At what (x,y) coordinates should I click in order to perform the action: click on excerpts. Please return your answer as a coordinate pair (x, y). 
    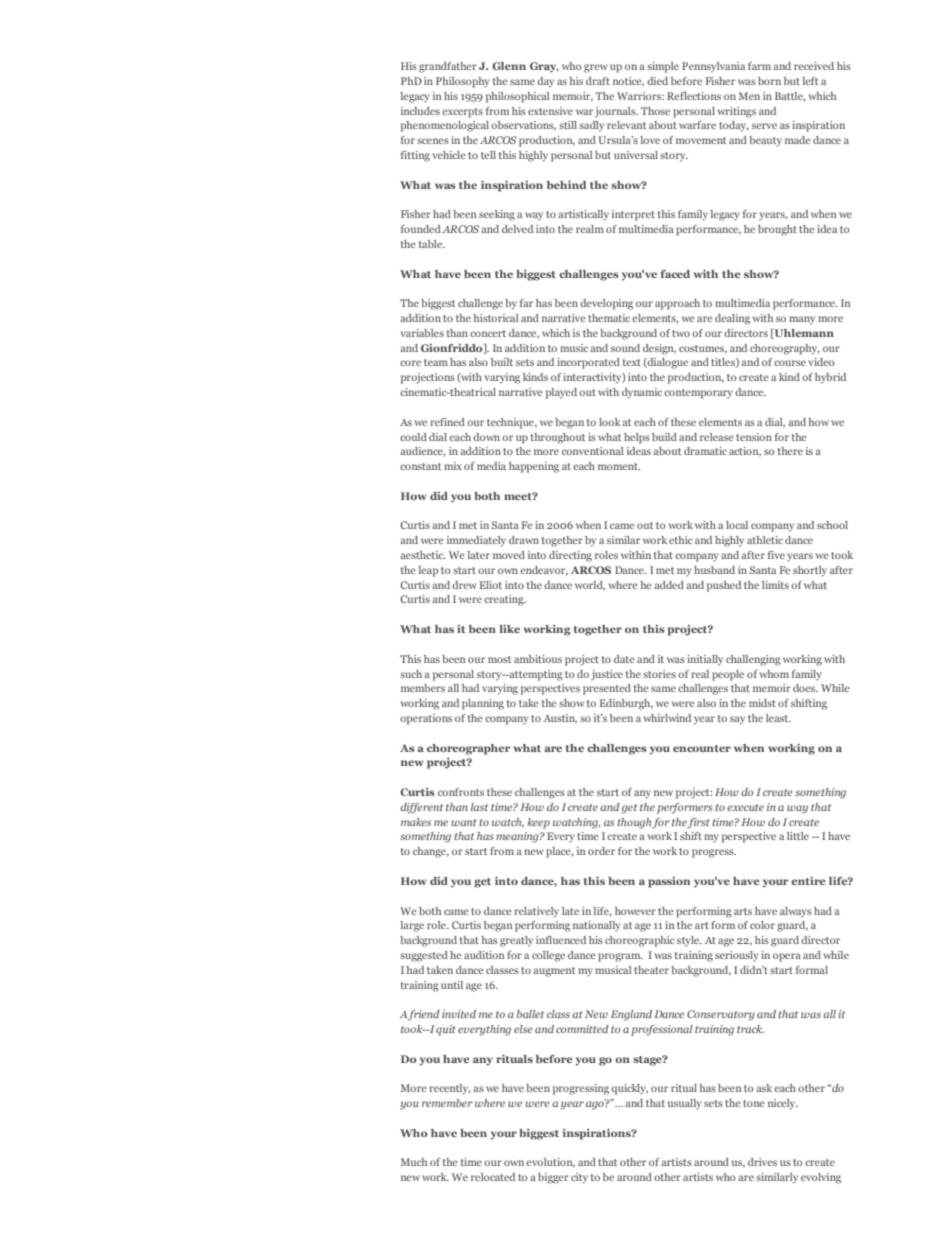
    Looking at the image, I should click on (462, 113).
